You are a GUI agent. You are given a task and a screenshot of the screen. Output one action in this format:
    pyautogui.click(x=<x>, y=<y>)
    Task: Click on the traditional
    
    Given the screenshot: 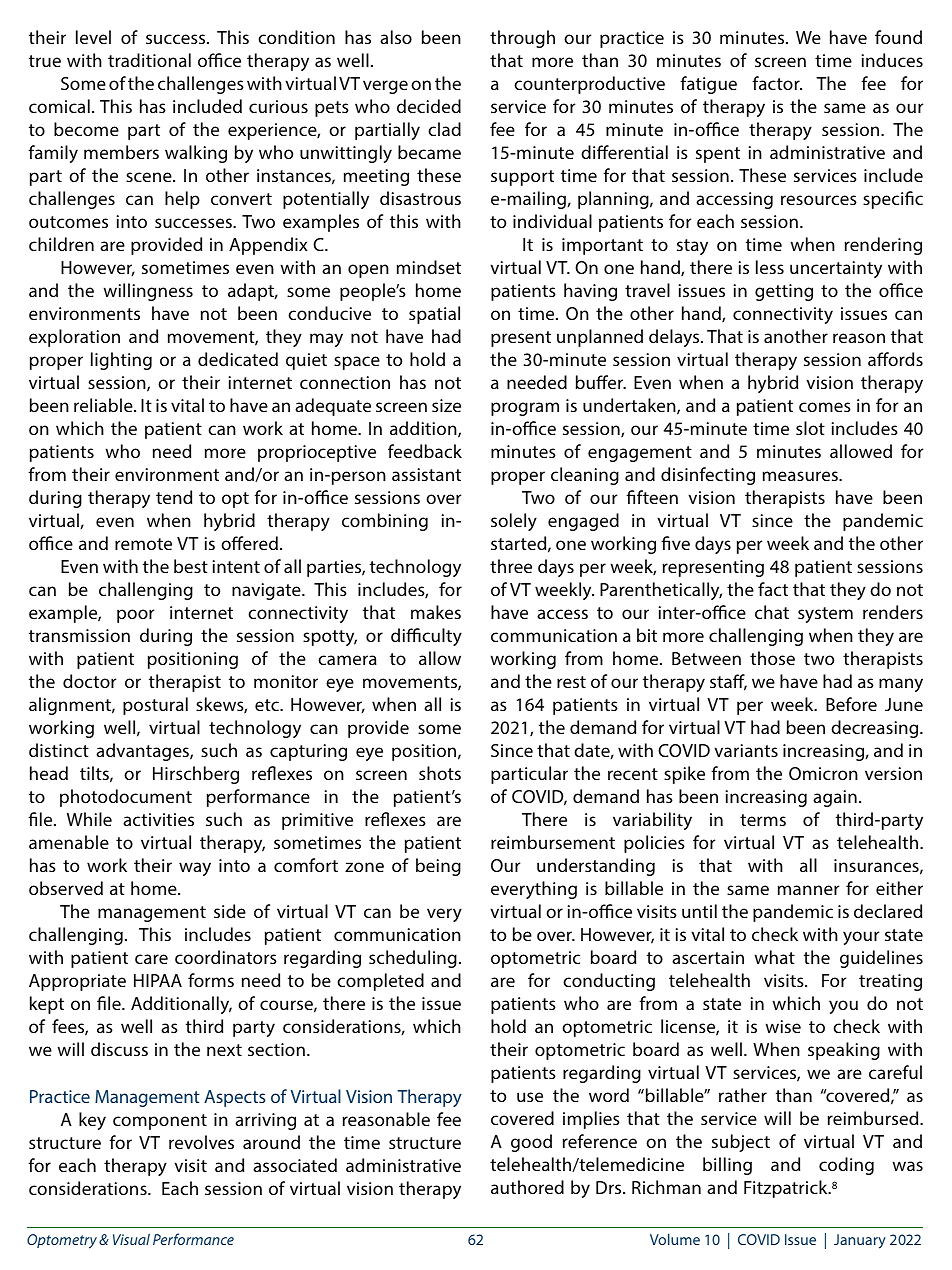 What is the action you would take?
    pyautogui.click(x=149, y=60)
